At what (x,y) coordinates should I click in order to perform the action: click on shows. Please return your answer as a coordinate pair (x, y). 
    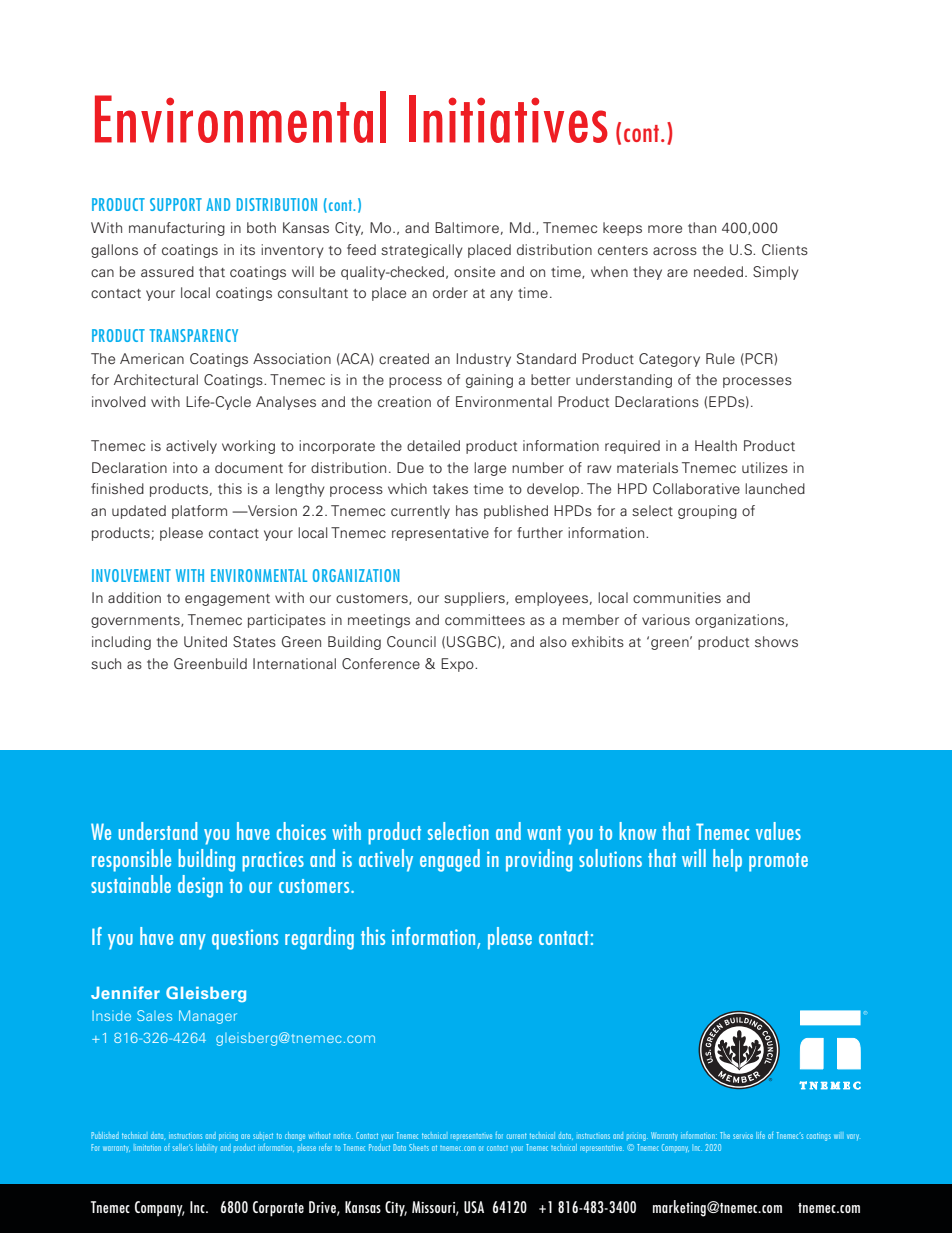
    Looking at the image, I should click on (776, 641).
